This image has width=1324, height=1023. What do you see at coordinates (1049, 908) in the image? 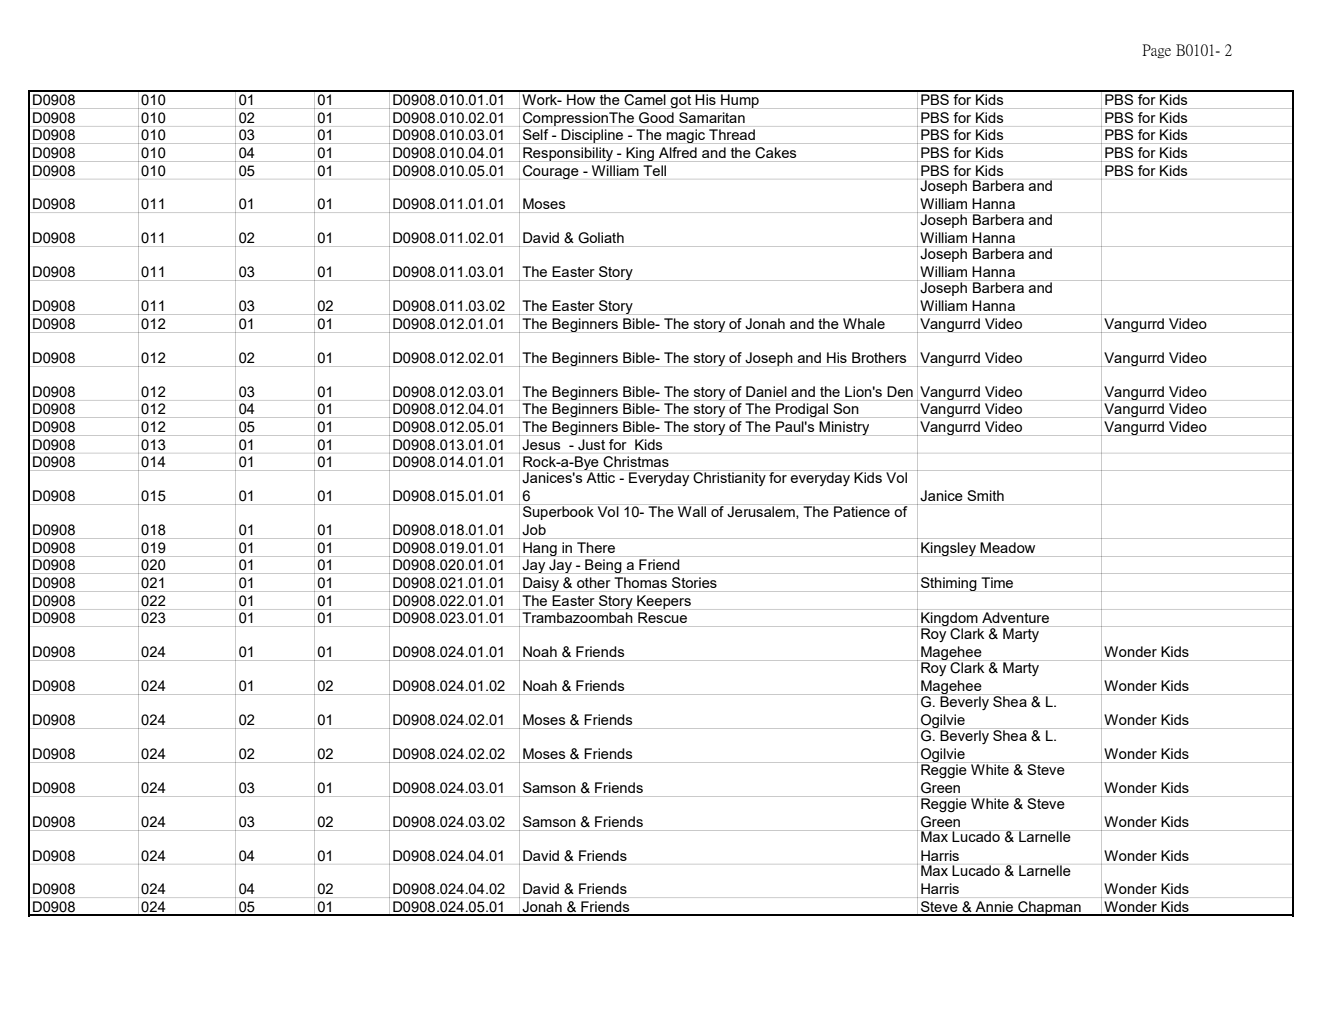
I see `Chapman` at bounding box center [1049, 908].
